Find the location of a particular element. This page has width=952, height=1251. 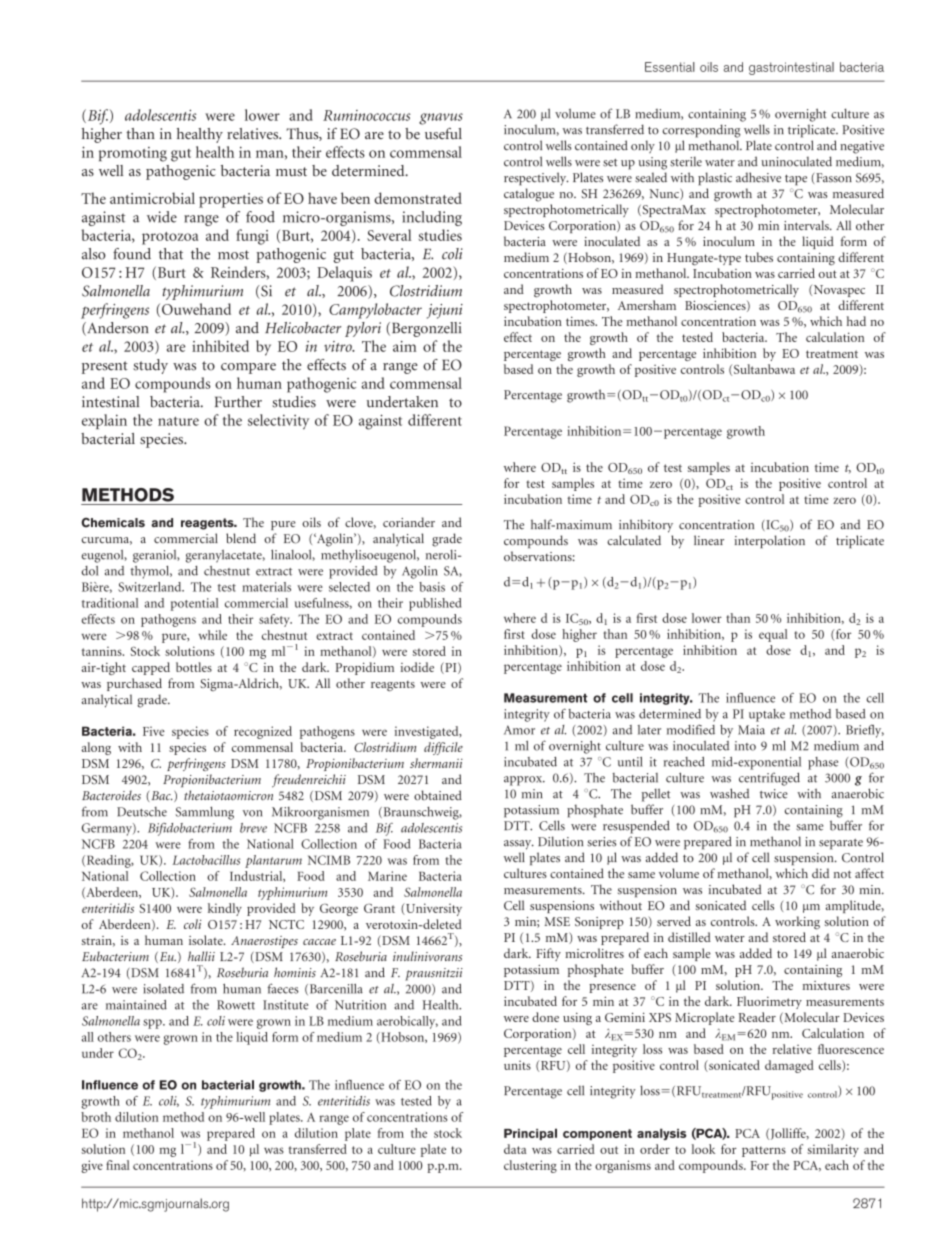

potential is located at coordinates (195, 604).
